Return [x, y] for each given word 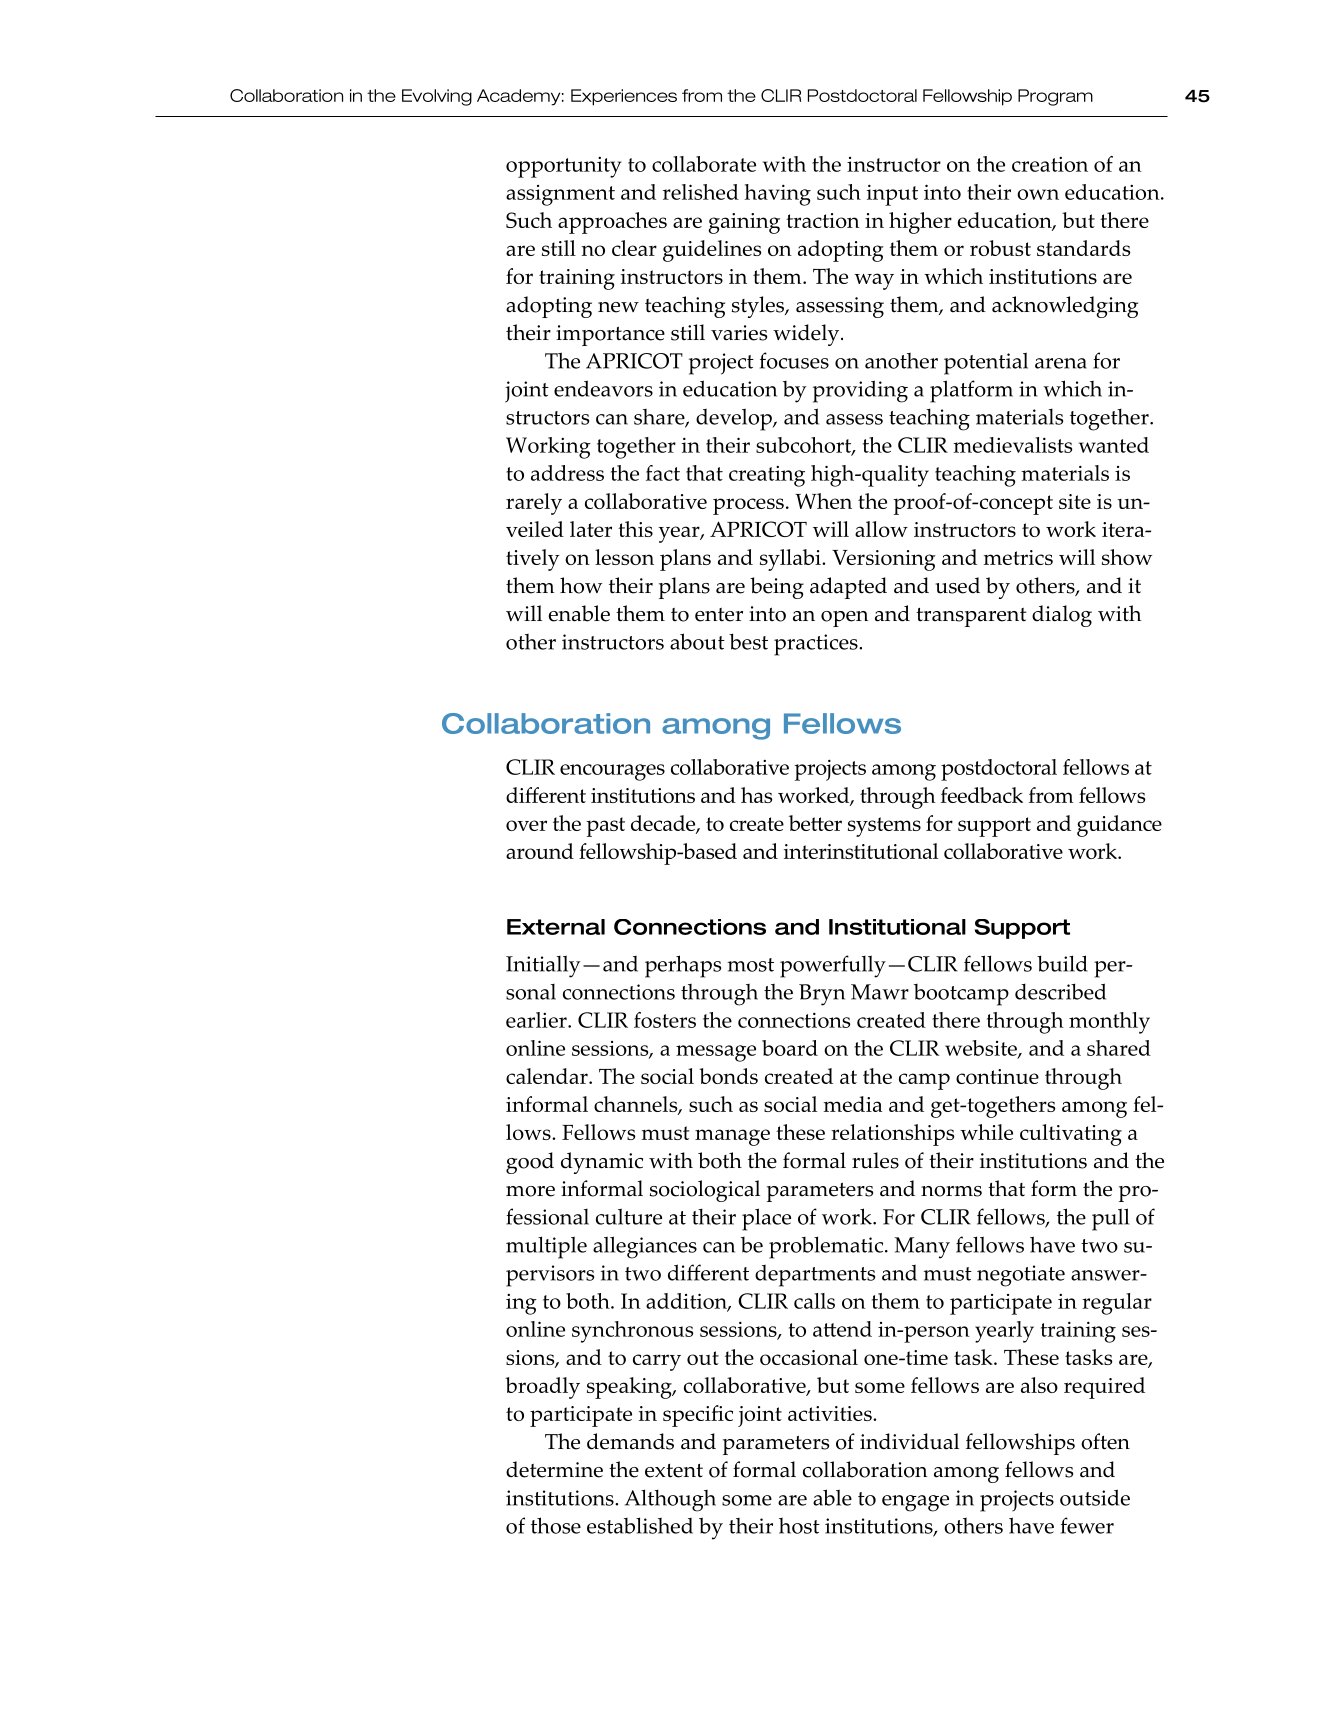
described [1060, 991]
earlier [537, 1020]
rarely [534, 504]
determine [554, 1469]
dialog [1062, 616]
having [777, 195]
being [777, 588]
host [799, 1526]
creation [1050, 164]
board [790, 1048]
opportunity [564, 167]
